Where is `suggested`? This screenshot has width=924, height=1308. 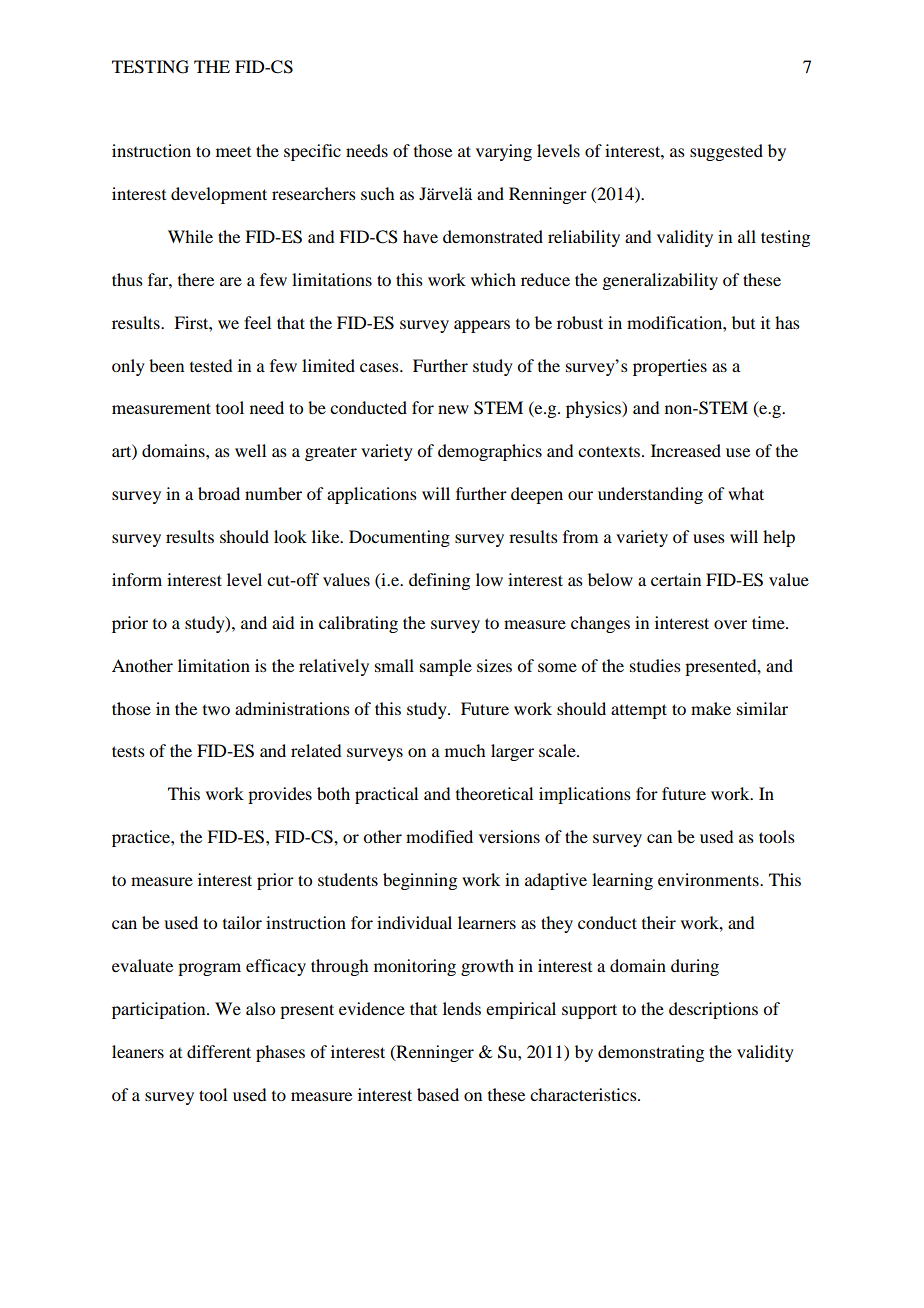
suggested is located at coordinates (726, 152).
